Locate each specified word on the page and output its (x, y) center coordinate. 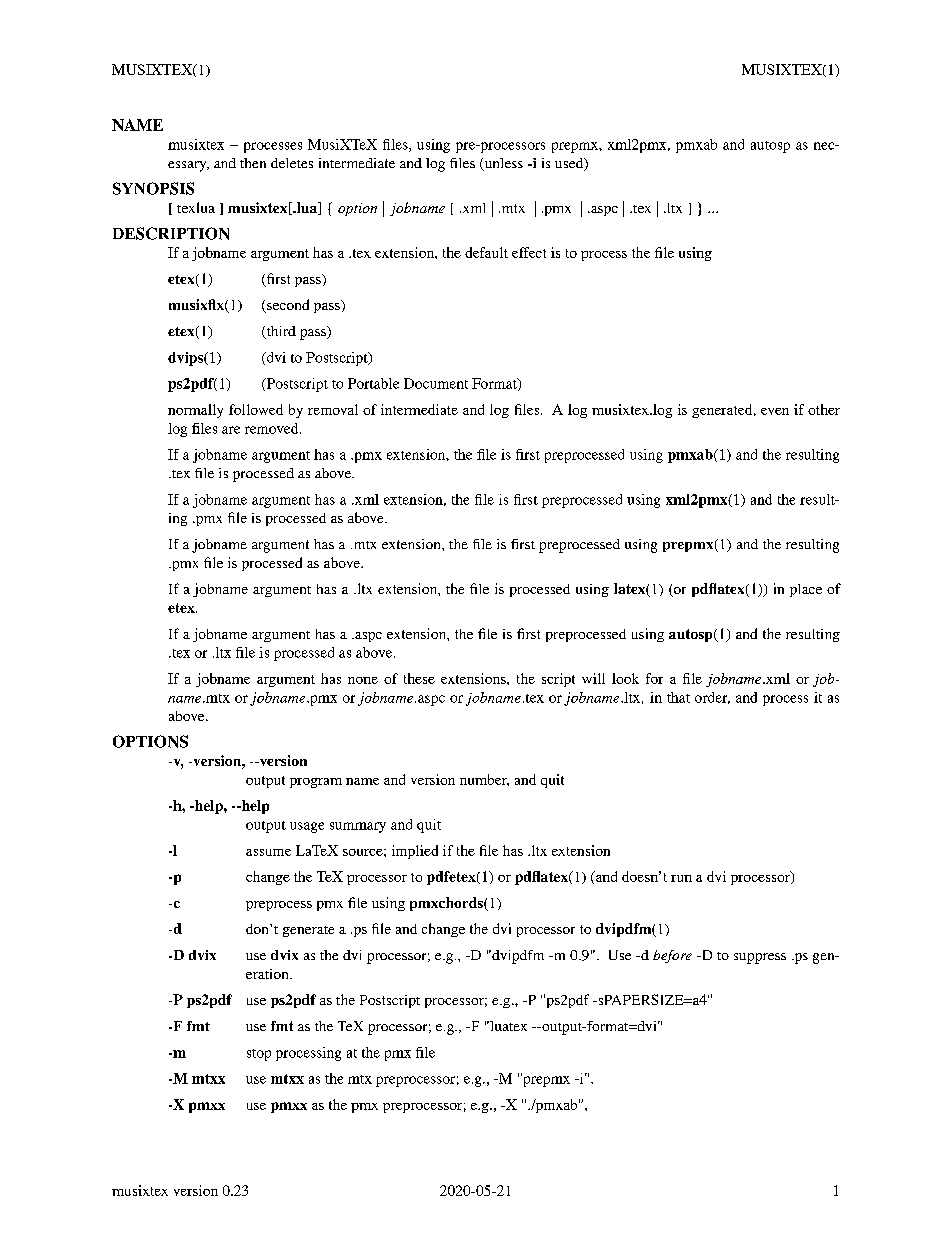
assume (268, 852)
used (570, 164)
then (253, 163)
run (681, 878)
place (806, 590)
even (775, 411)
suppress (760, 958)
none (363, 680)
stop (259, 1055)
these (419, 678)
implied (415, 852)
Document (436, 383)
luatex (507, 1026)
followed (256, 409)
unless (502, 164)
